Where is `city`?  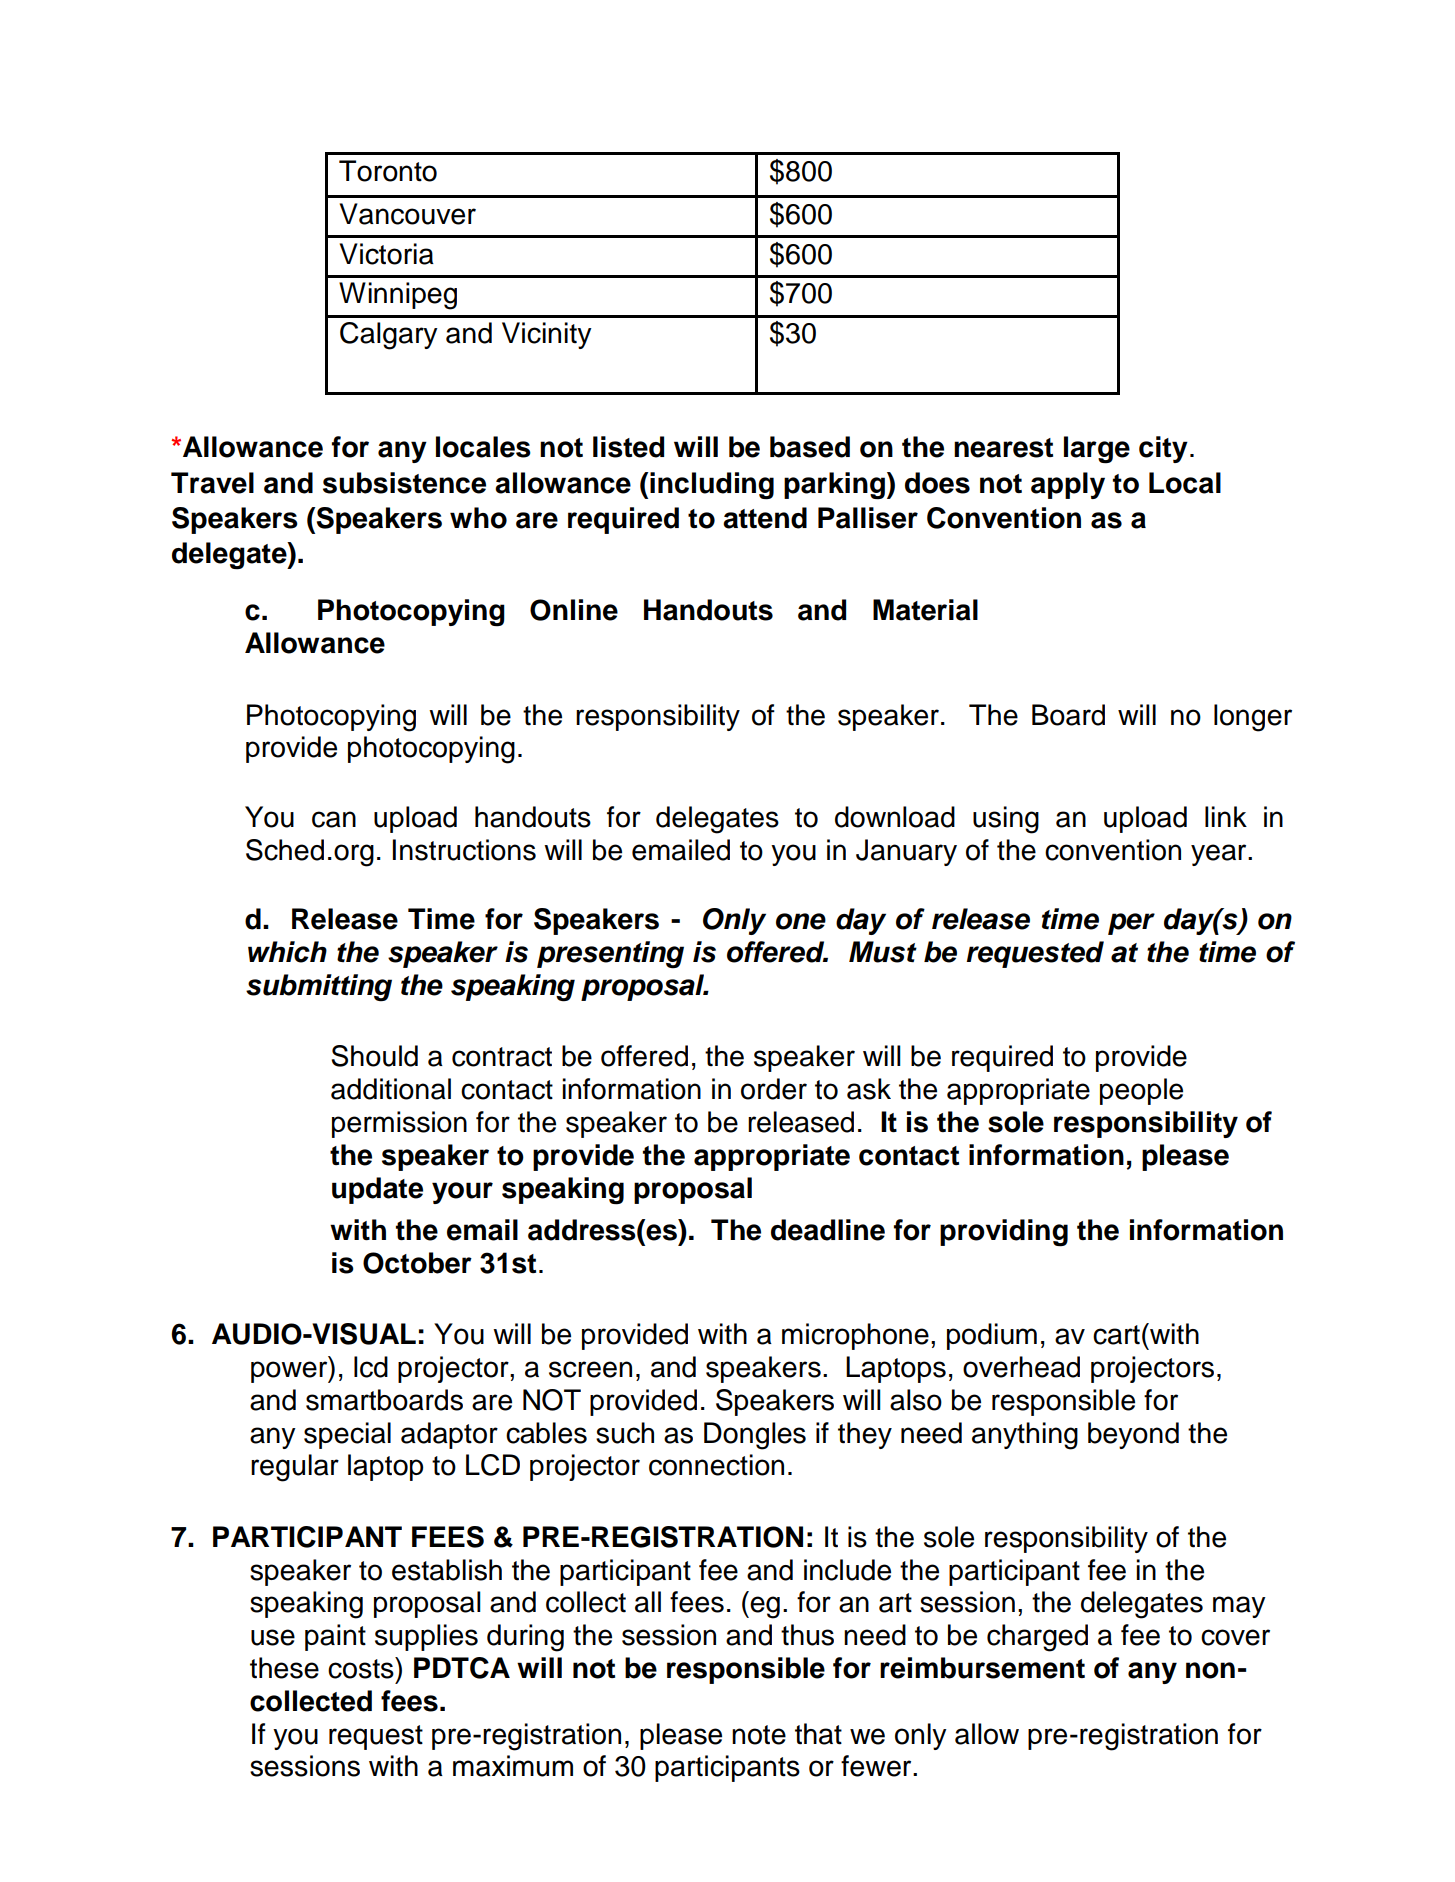
city is located at coordinates (1163, 449).
